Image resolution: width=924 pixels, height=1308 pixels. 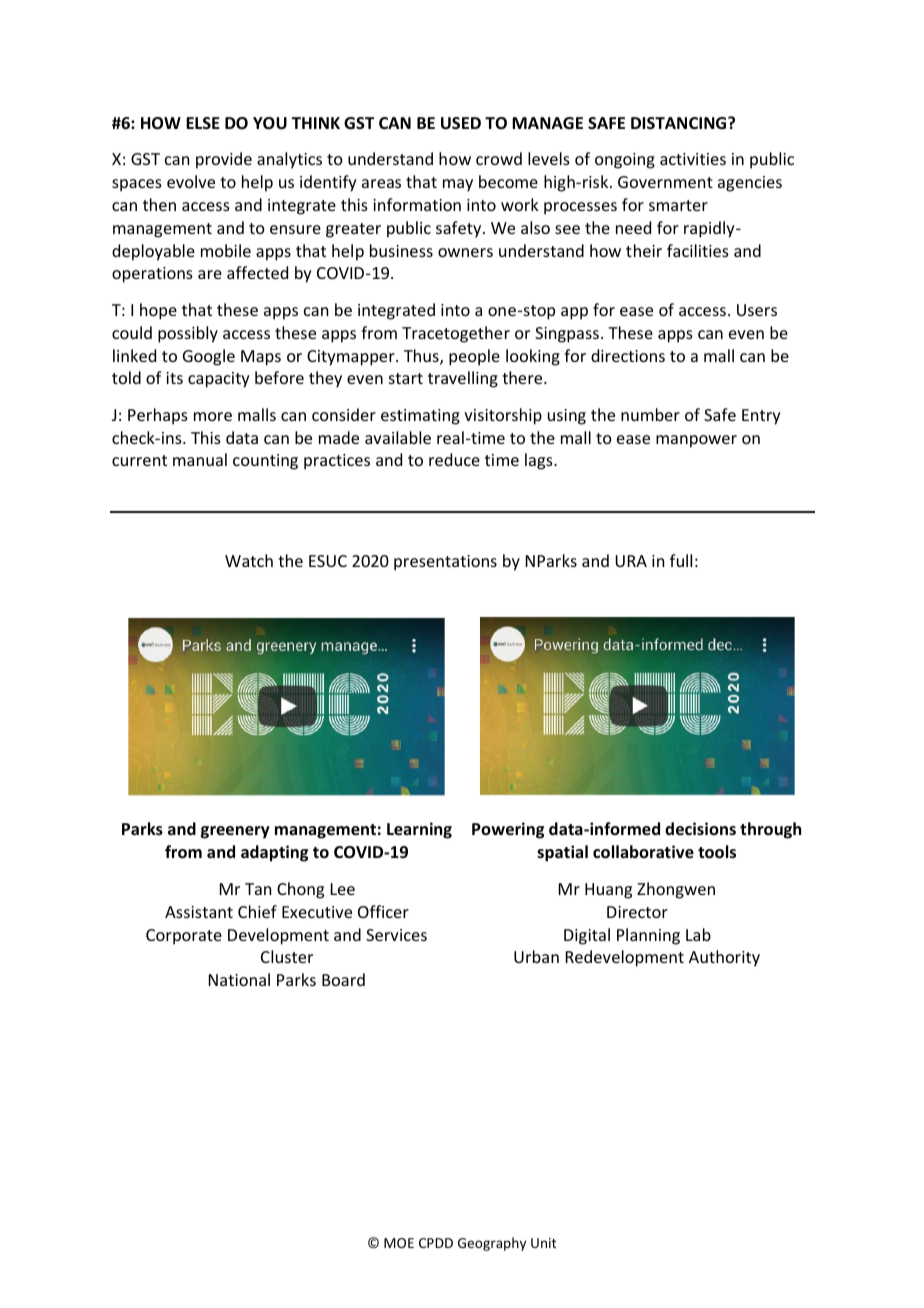 I want to click on Services, so click(x=396, y=935).
